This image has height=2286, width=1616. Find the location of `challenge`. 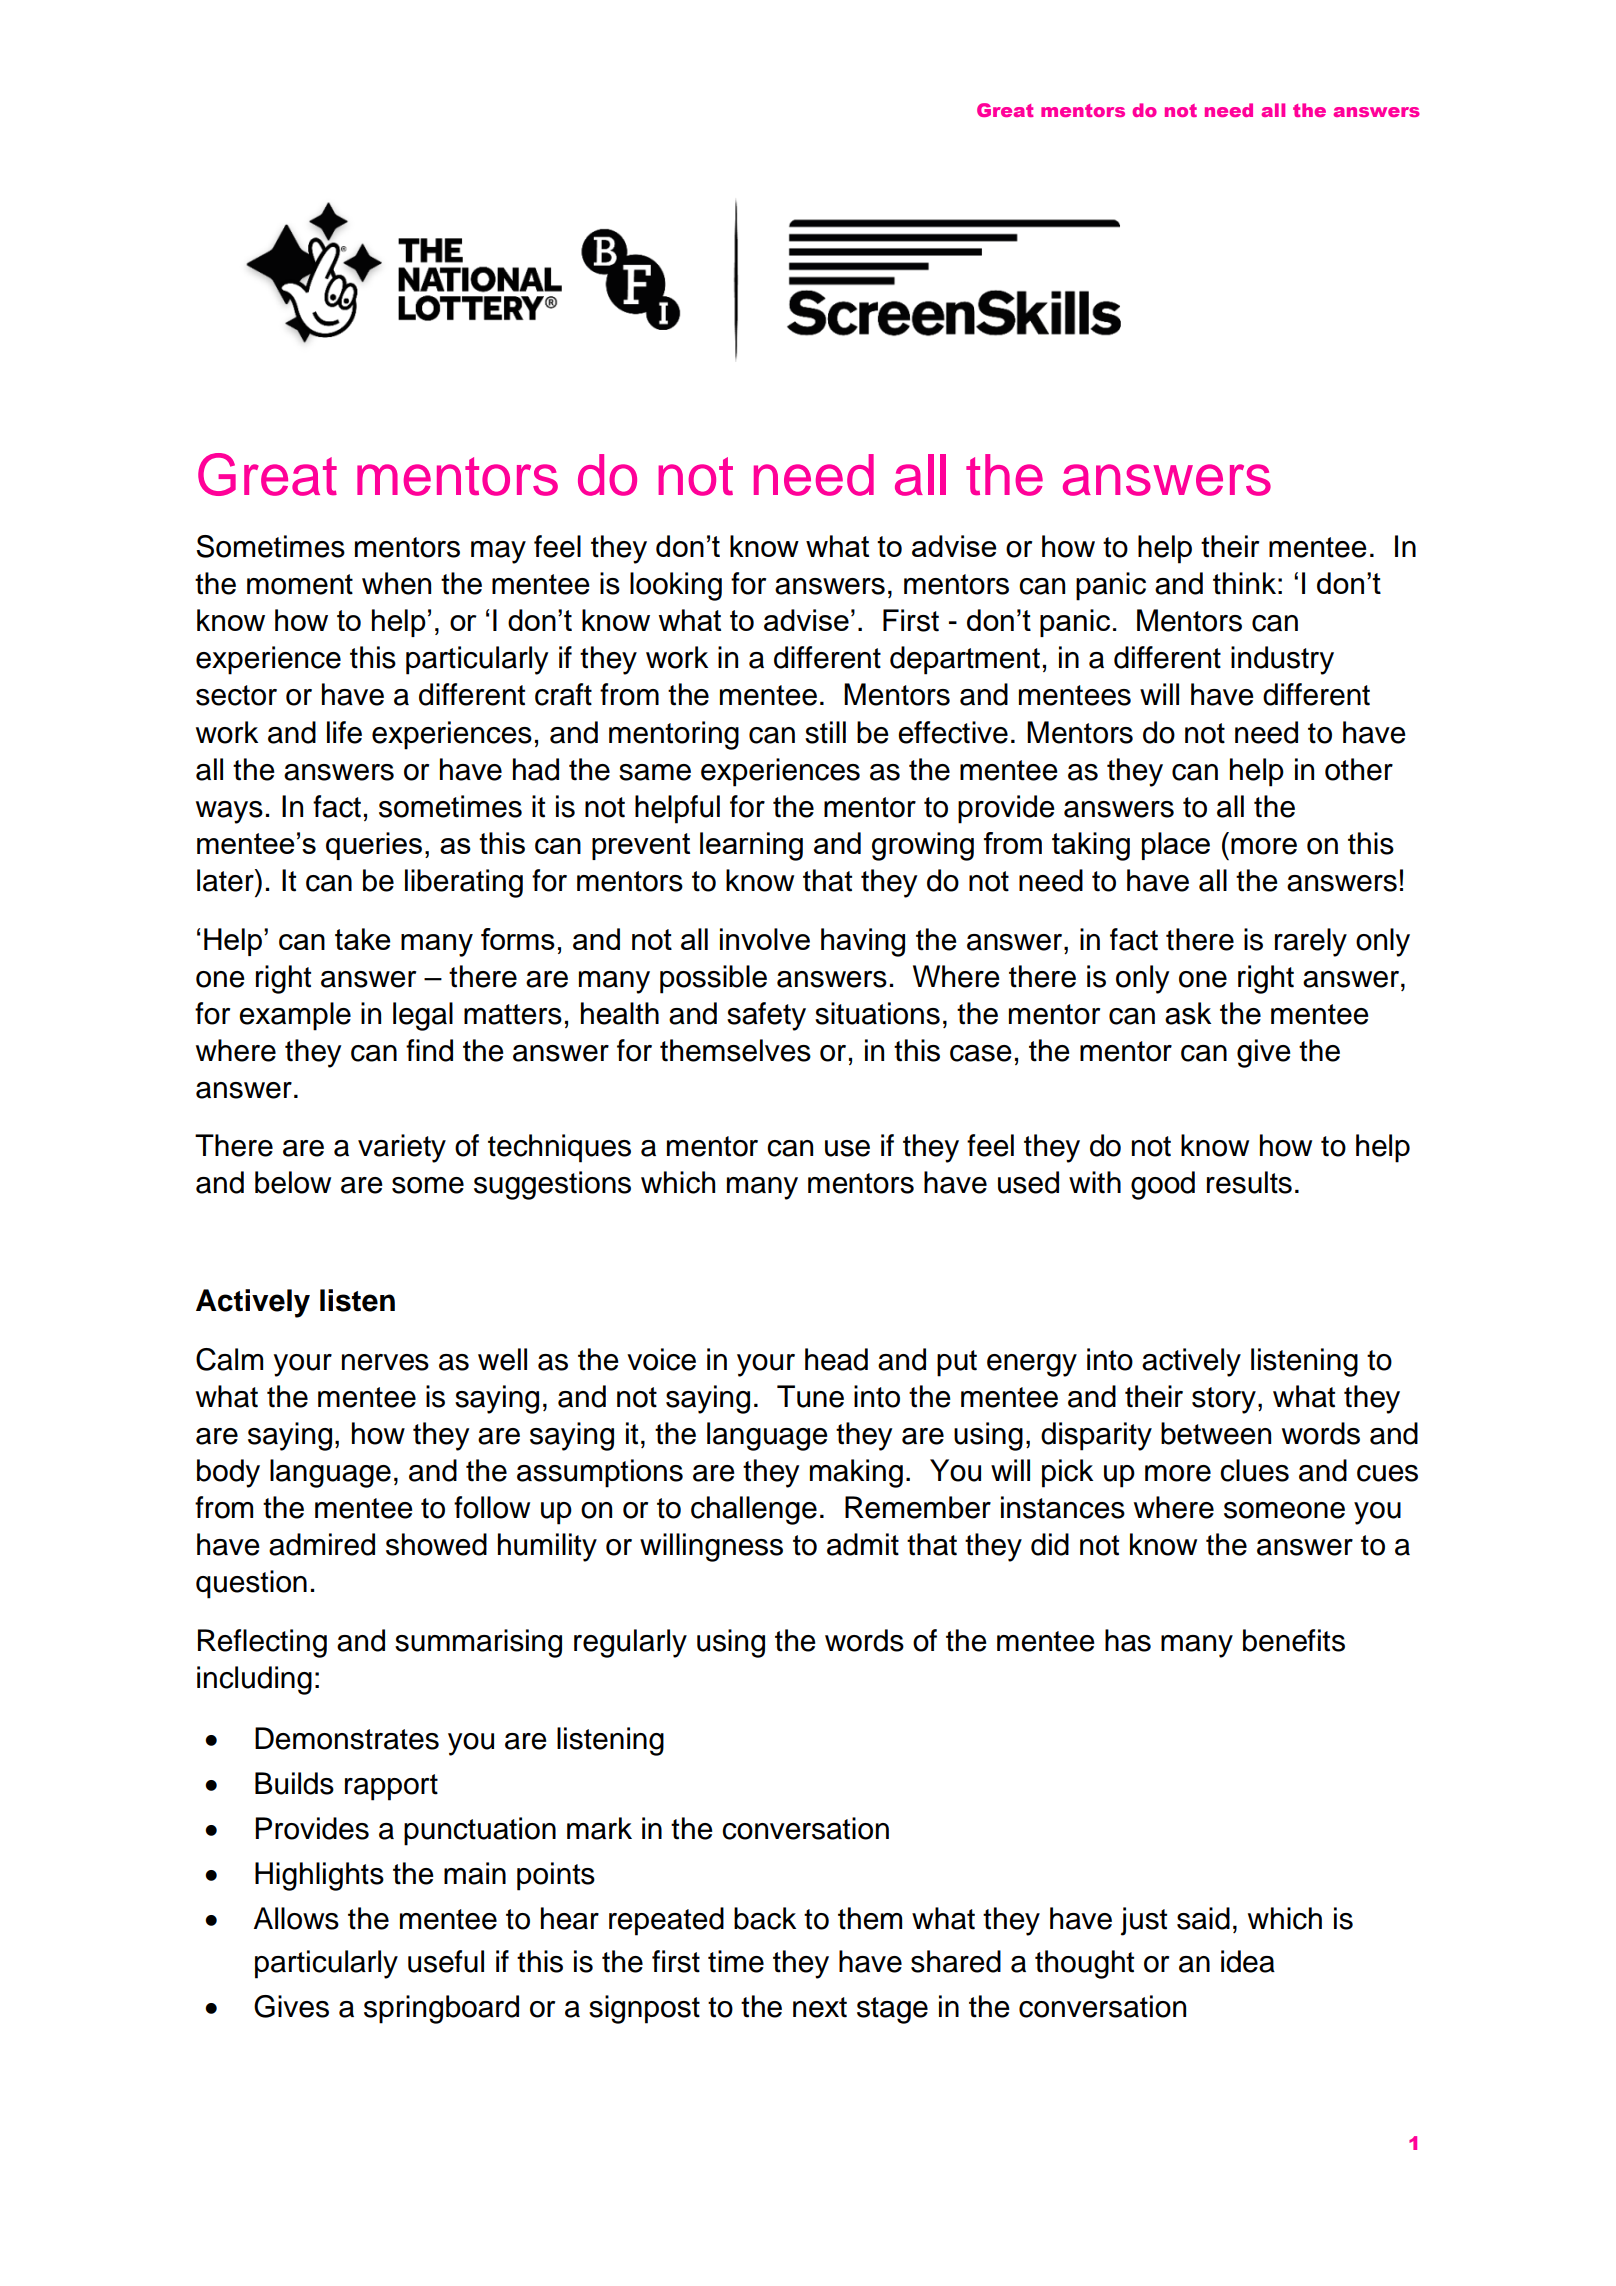

challenge is located at coordinates (754, 1510).
